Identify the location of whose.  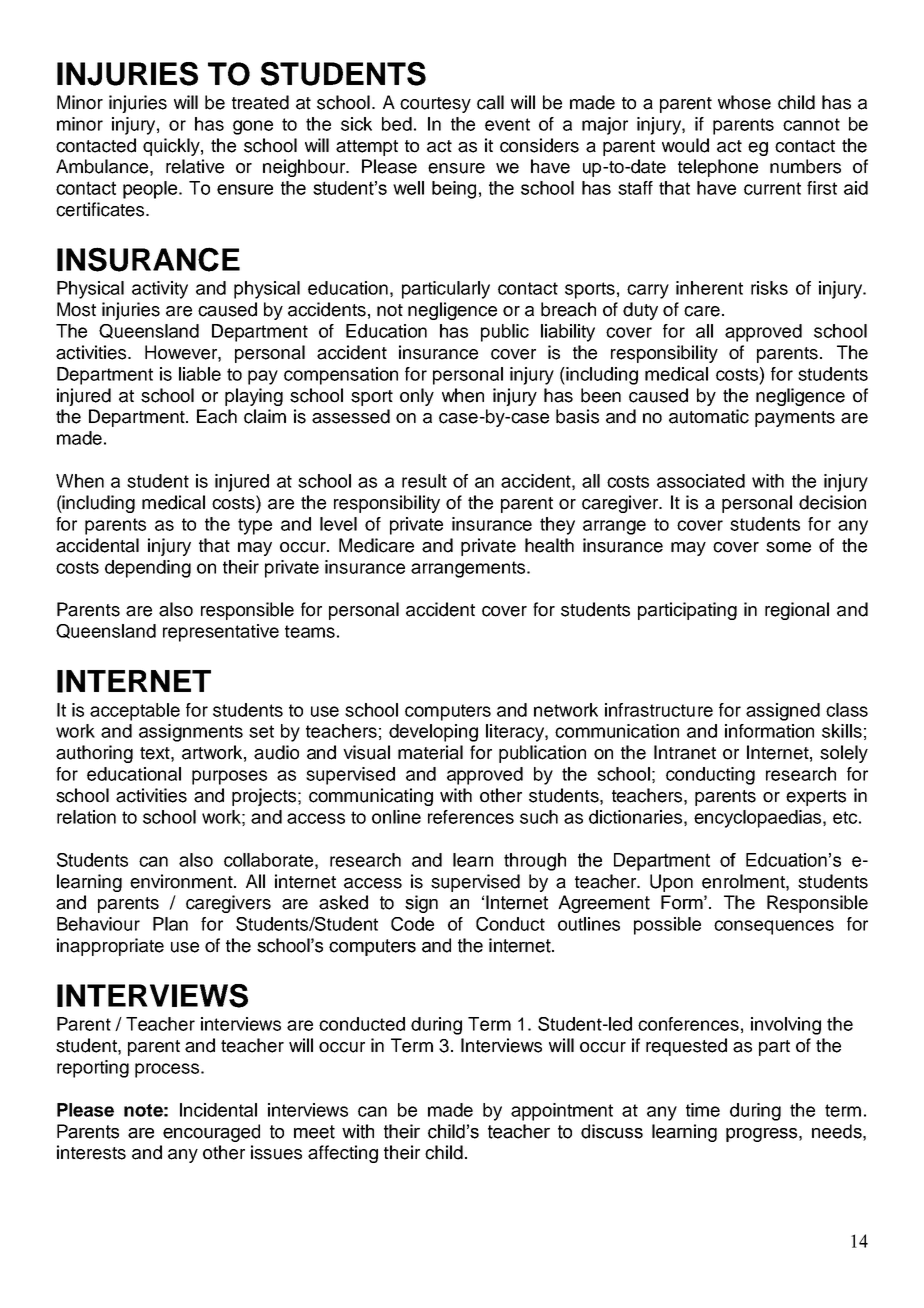
(744, 102).
